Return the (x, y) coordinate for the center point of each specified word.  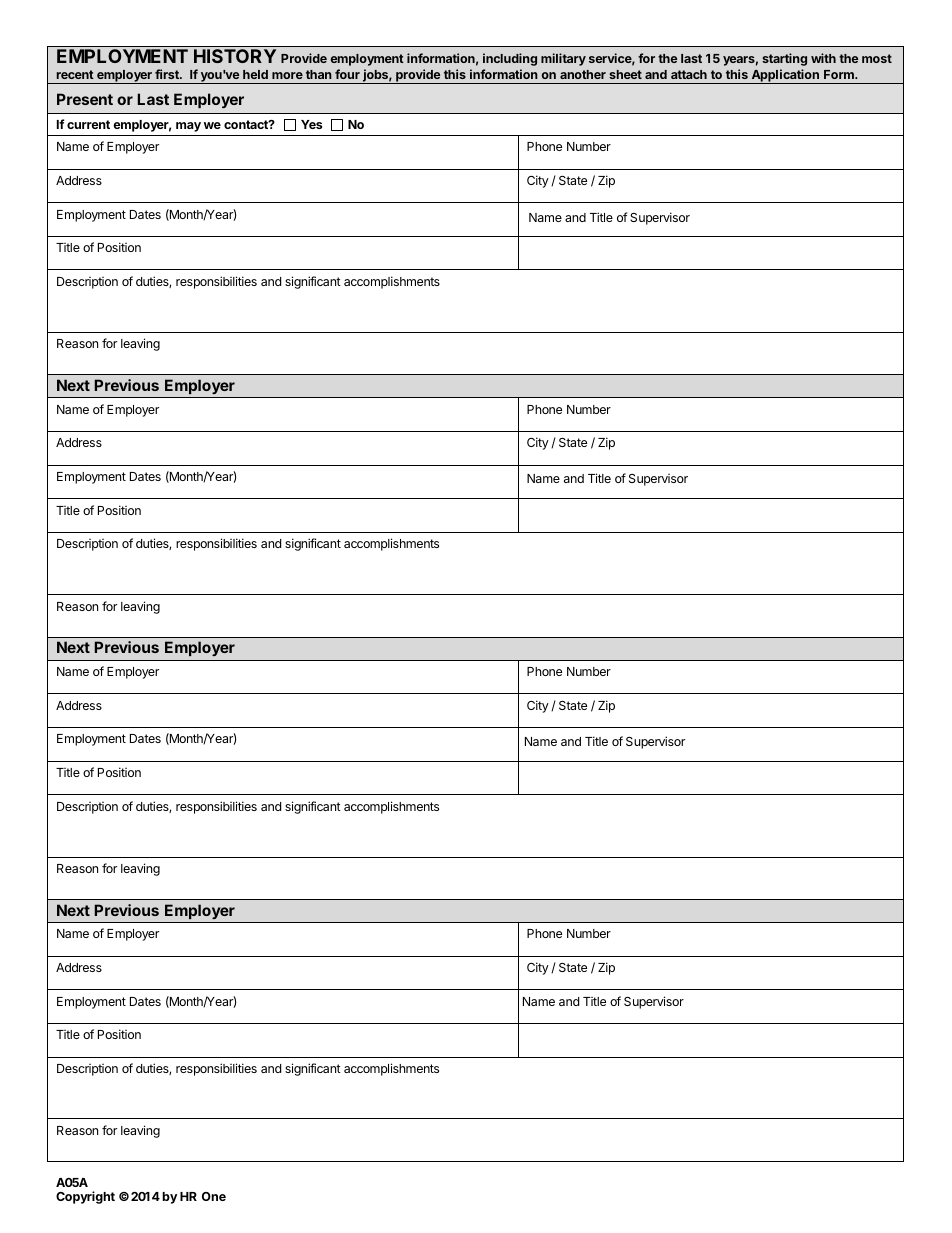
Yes (311, 124)
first (168, 74)
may (188, 127)
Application (785, 76)
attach (689, 74)
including (510, 59)
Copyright (85, 1197)
